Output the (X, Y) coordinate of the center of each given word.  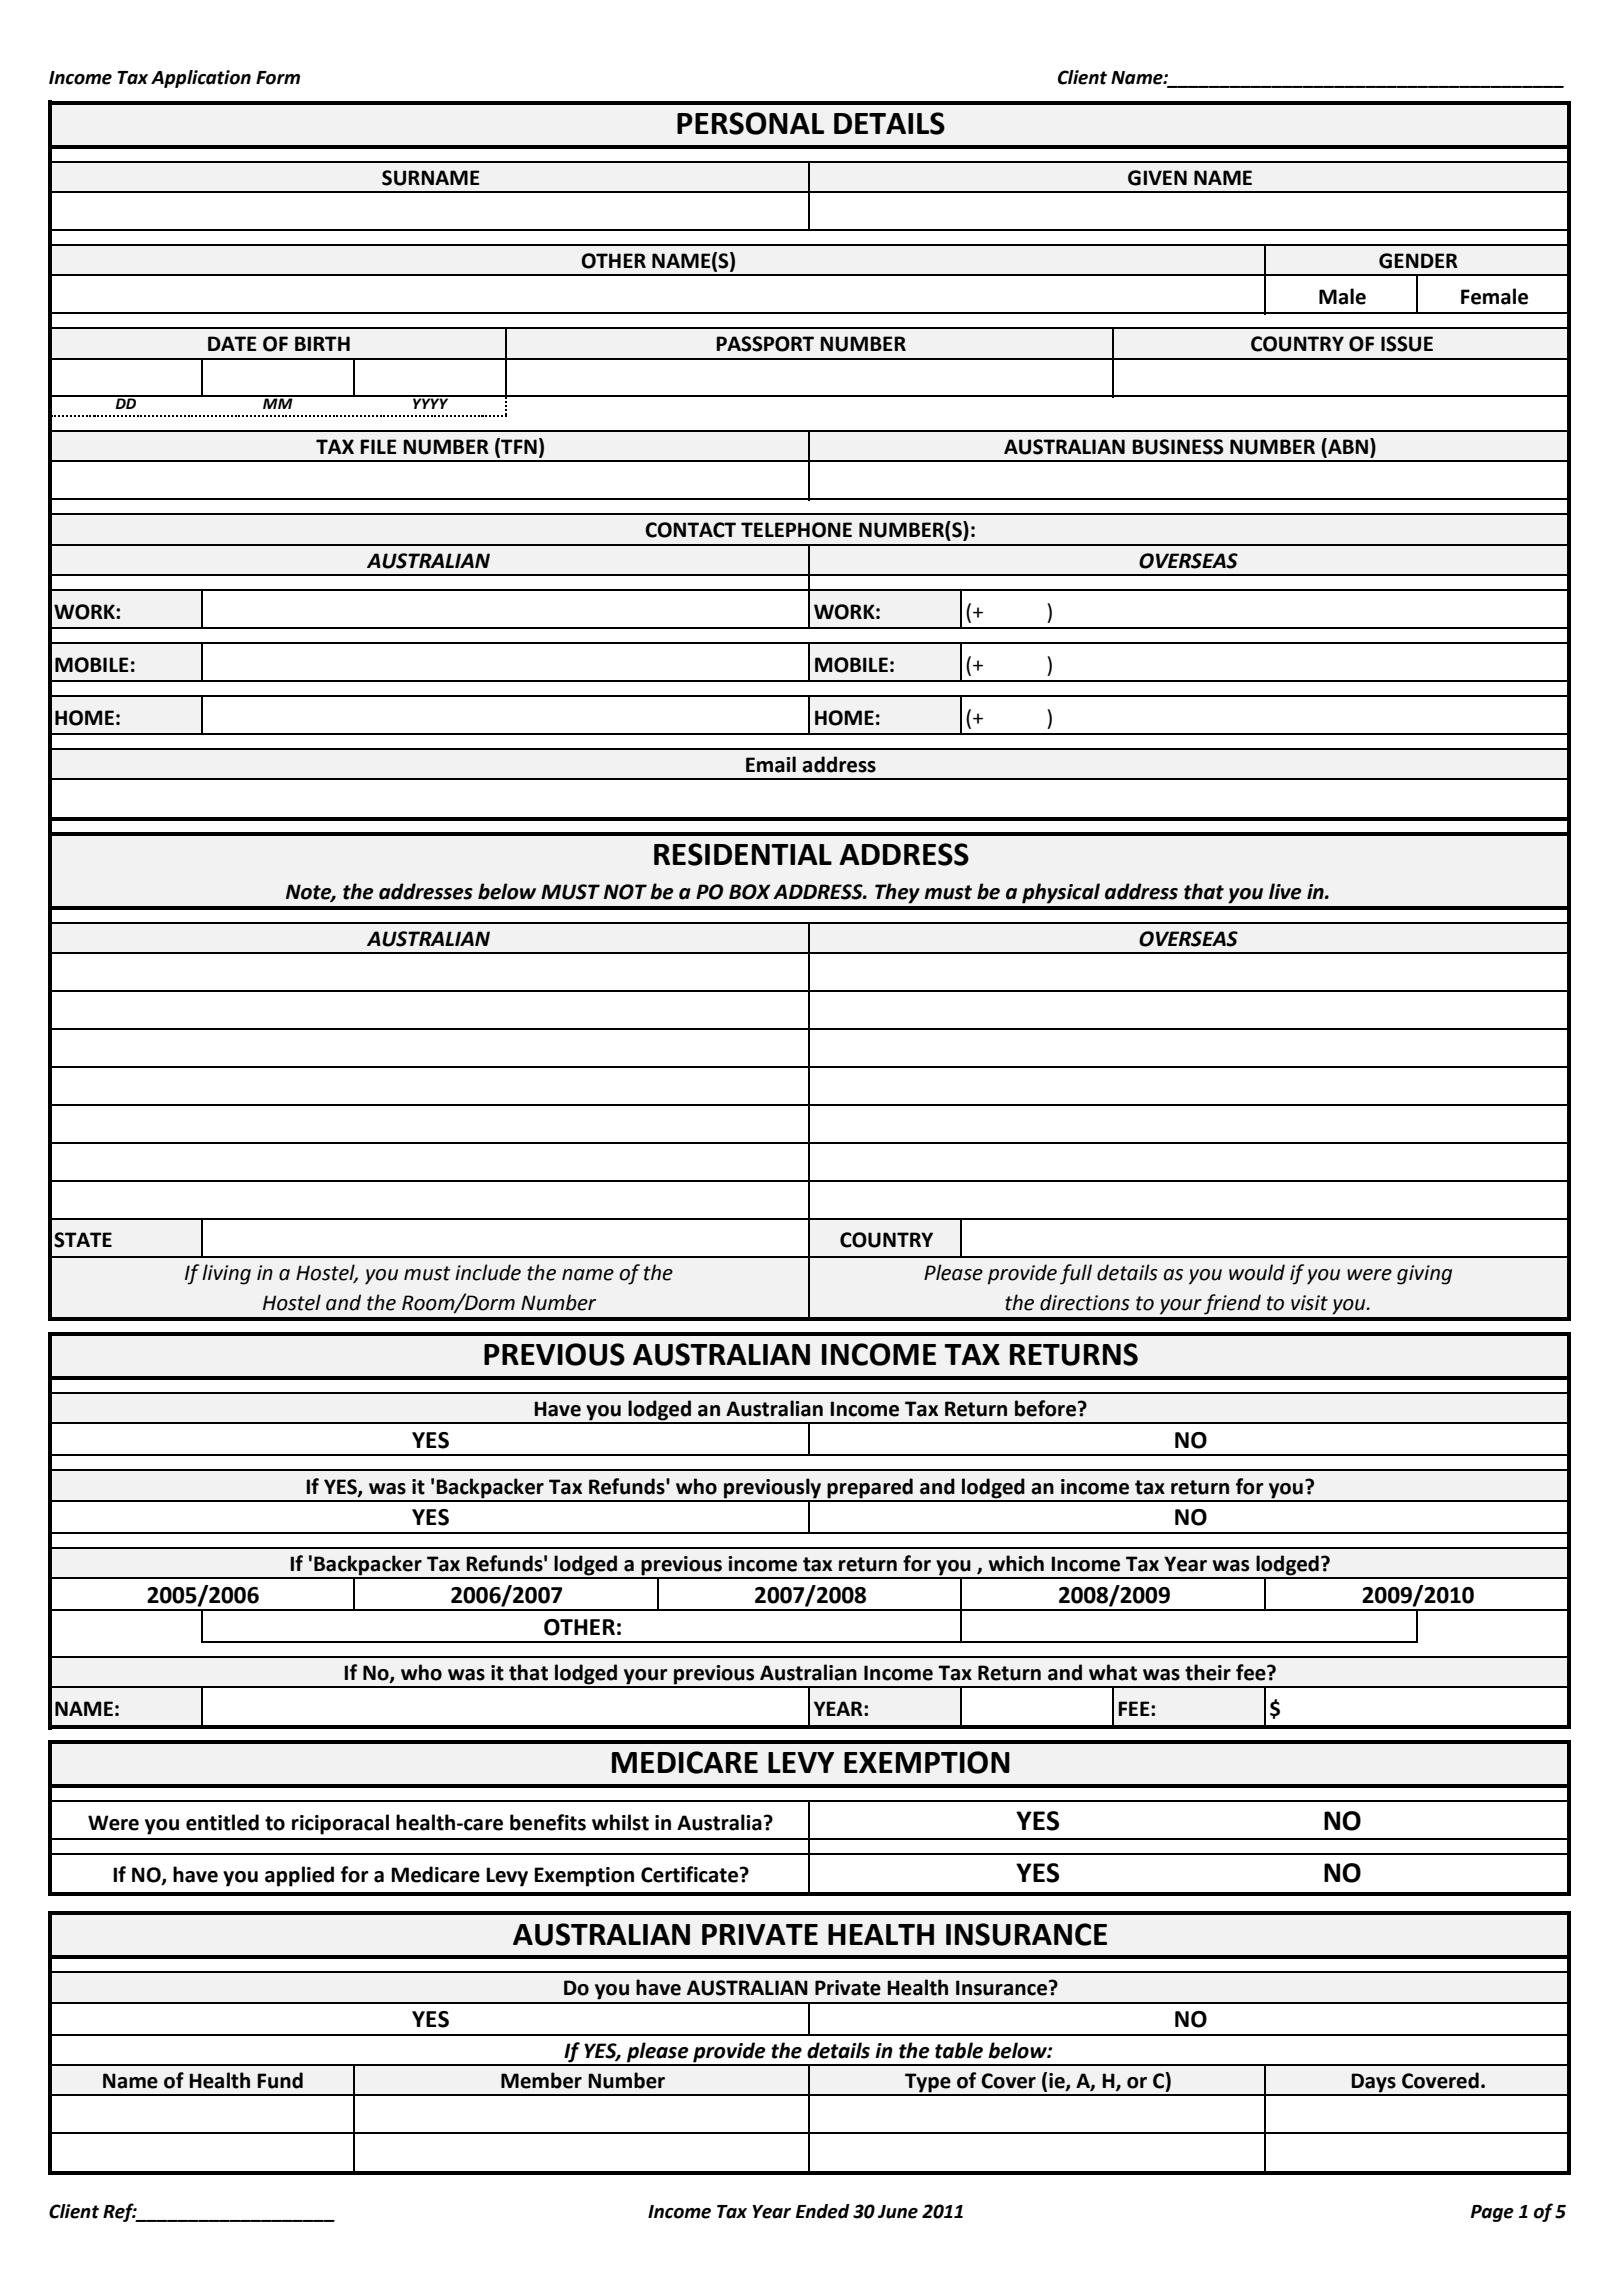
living (226, 1274)
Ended (823, 2211)
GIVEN (1157, 178)
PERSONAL (750, 123)
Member (541, 2080)
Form (278, 78)
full (1076, 1274)
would (1257, 1272)
